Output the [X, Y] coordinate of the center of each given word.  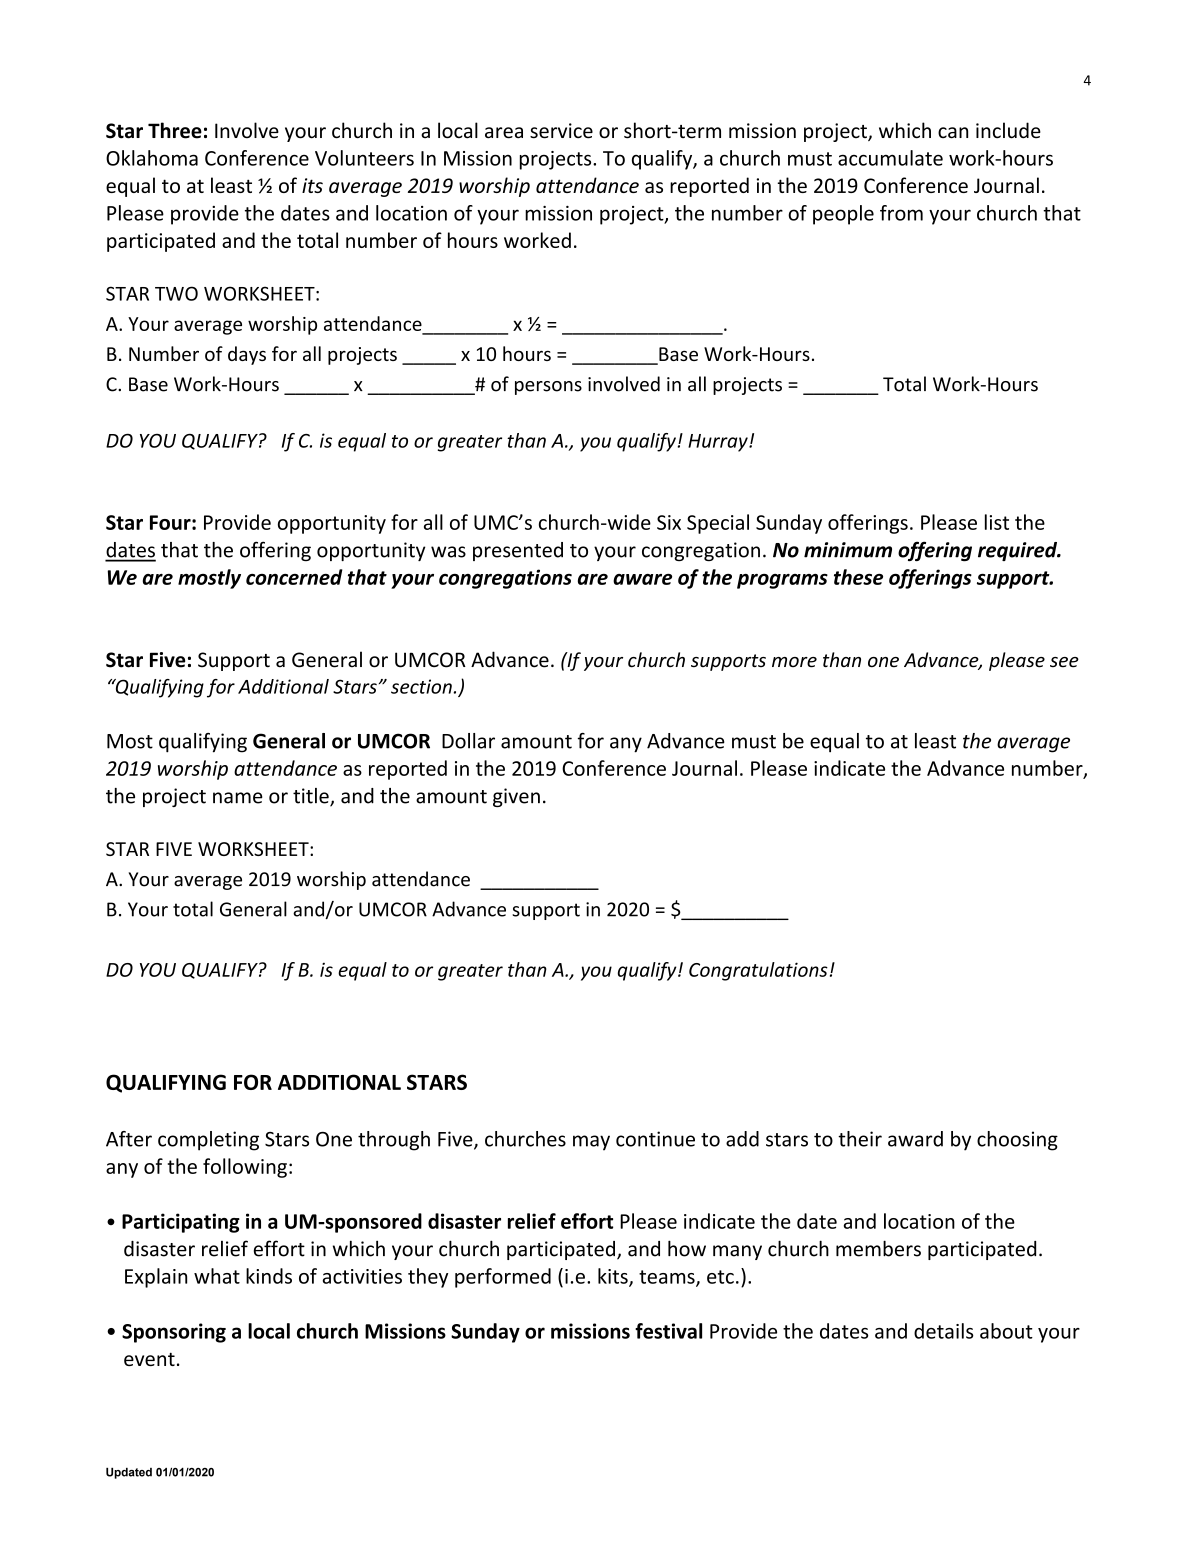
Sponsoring [174, 1333]
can [953, 133]
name [238, 798]
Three [175, 130]
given [516, 797]
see [1064, 662]
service [561, 131]
